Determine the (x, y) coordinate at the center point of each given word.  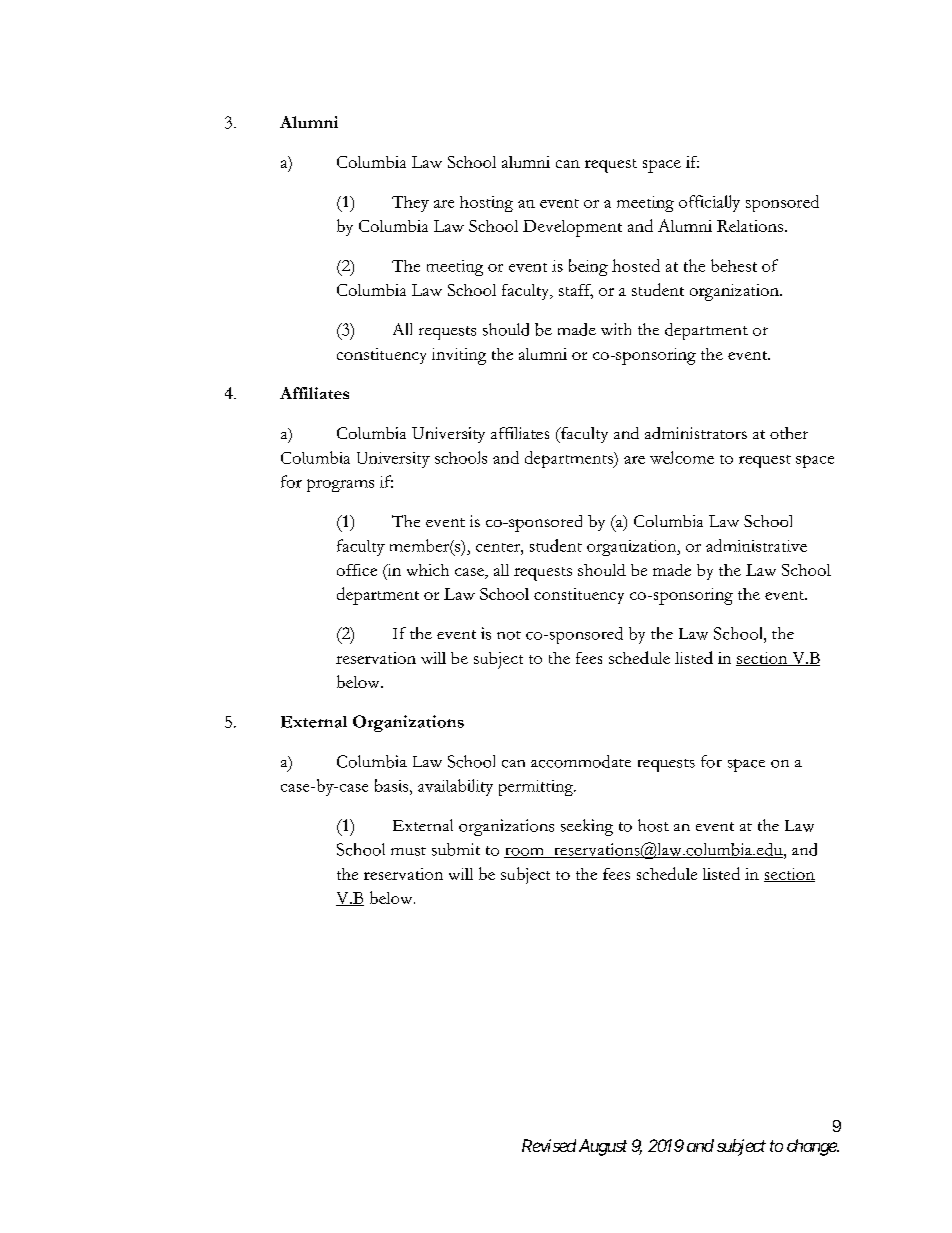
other (789, 433)
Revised (549, 1145)
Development (572, 228)
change (812, 1147)
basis (391, 785)
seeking (587, 827)
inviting (459, 356)
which (428, 570)
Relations (750, 226)
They (410, 204)
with (616, 329)
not (509, 635)
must (408, 851)
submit (456, 849)
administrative (756, 545)
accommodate (581, 761)
